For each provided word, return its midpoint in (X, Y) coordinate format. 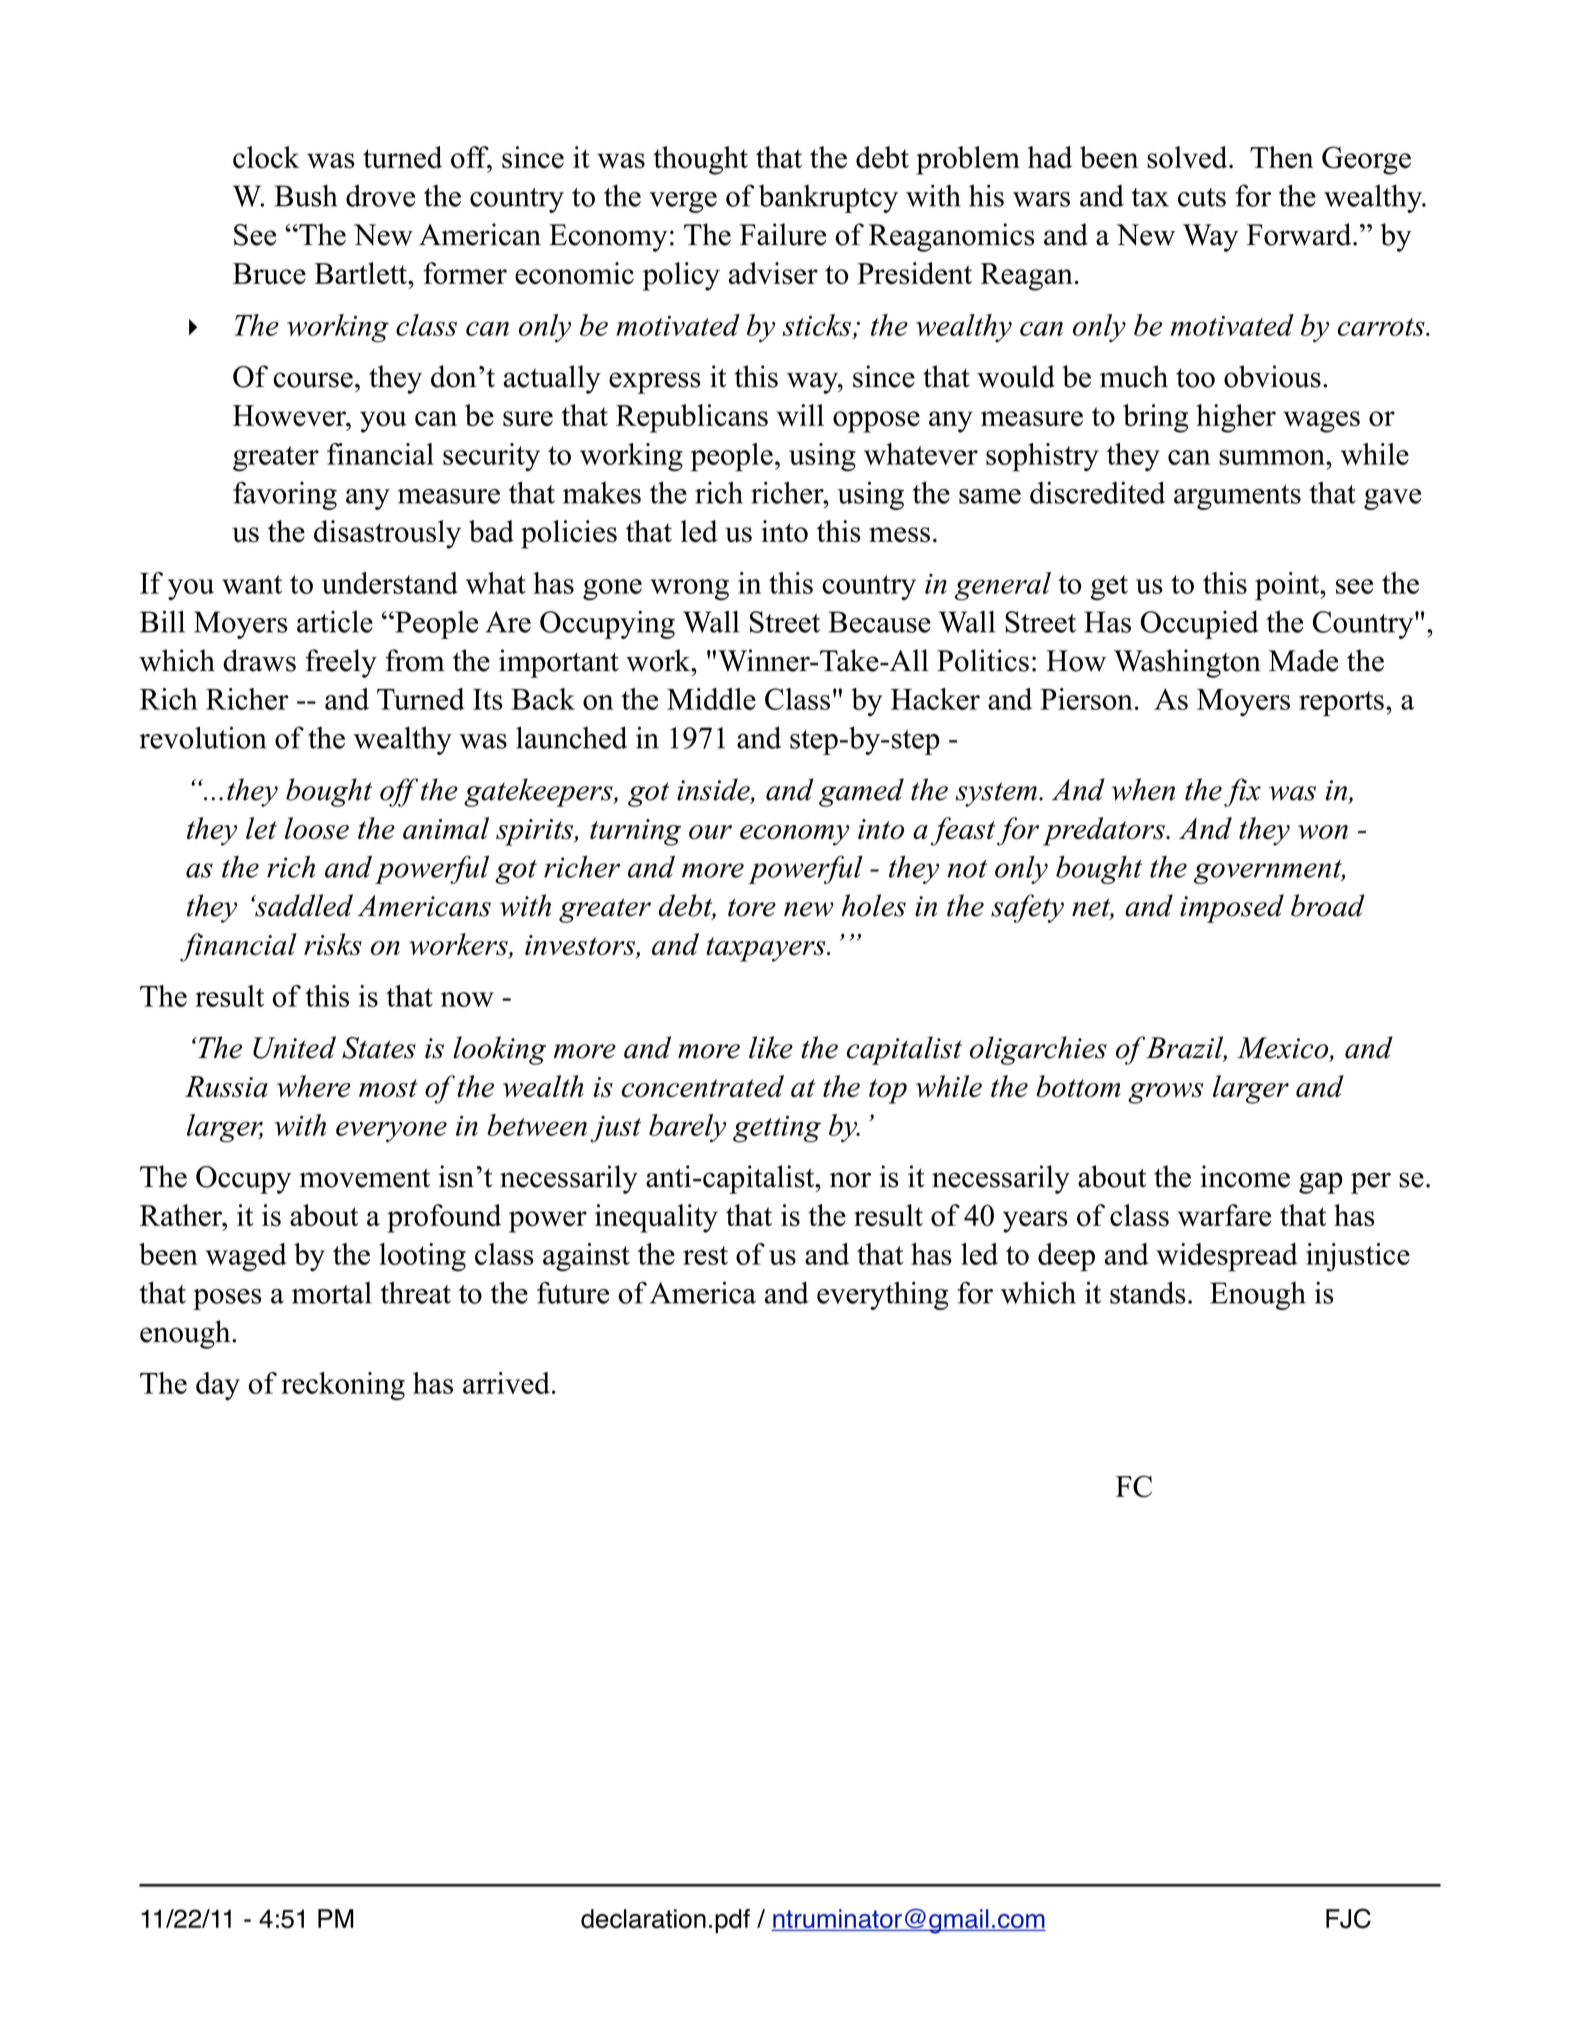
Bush (306, 195)
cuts (1202, 197)
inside (714, 790)
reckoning (343, 1386)
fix (1242, 792)
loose (317, 828)
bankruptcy (828, 199)
